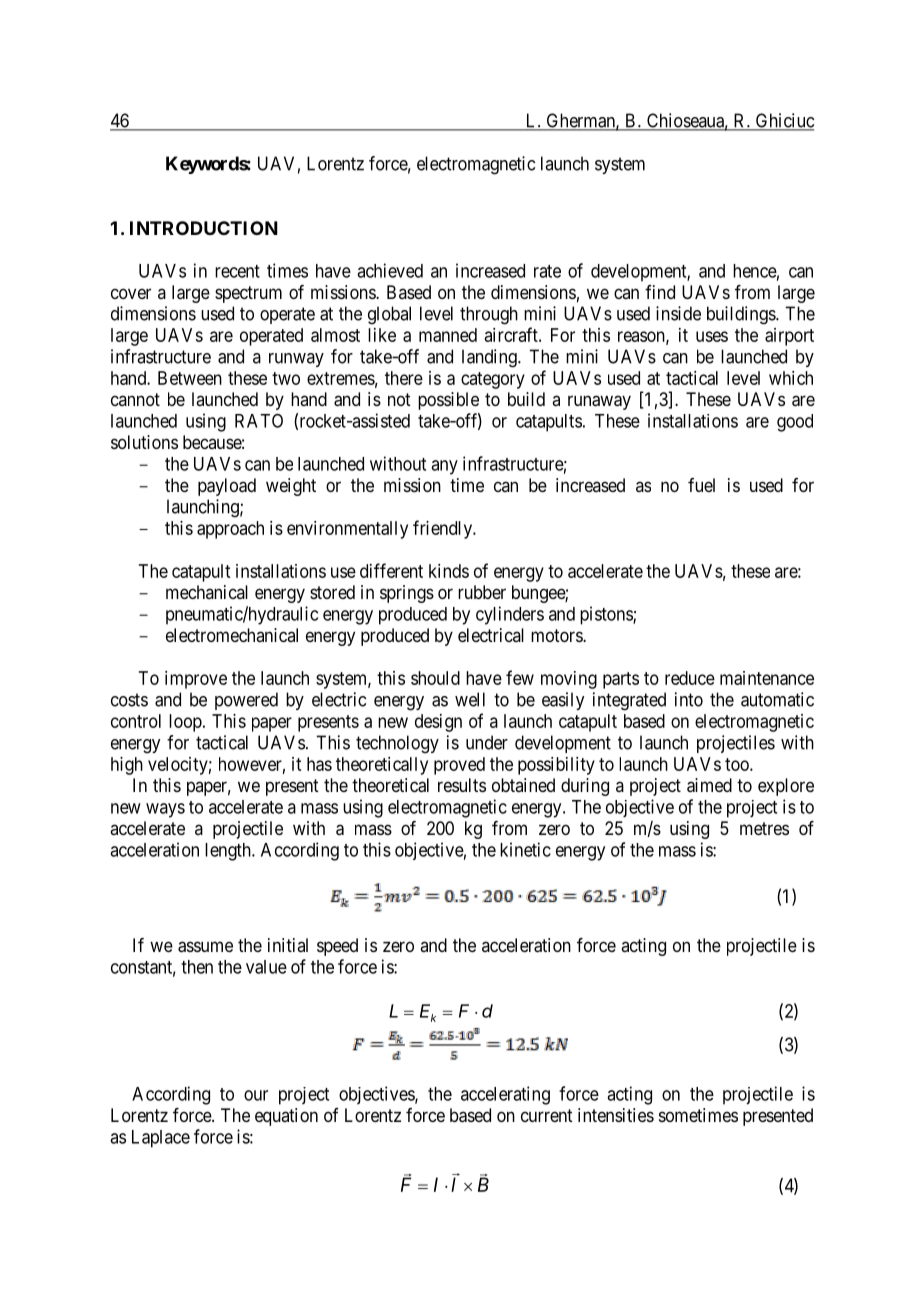 The height and width of the document is (1308, 924). What do you see at coordinates (230, 530) in the document?
I see `approach` at bounding box center [230, 530].
